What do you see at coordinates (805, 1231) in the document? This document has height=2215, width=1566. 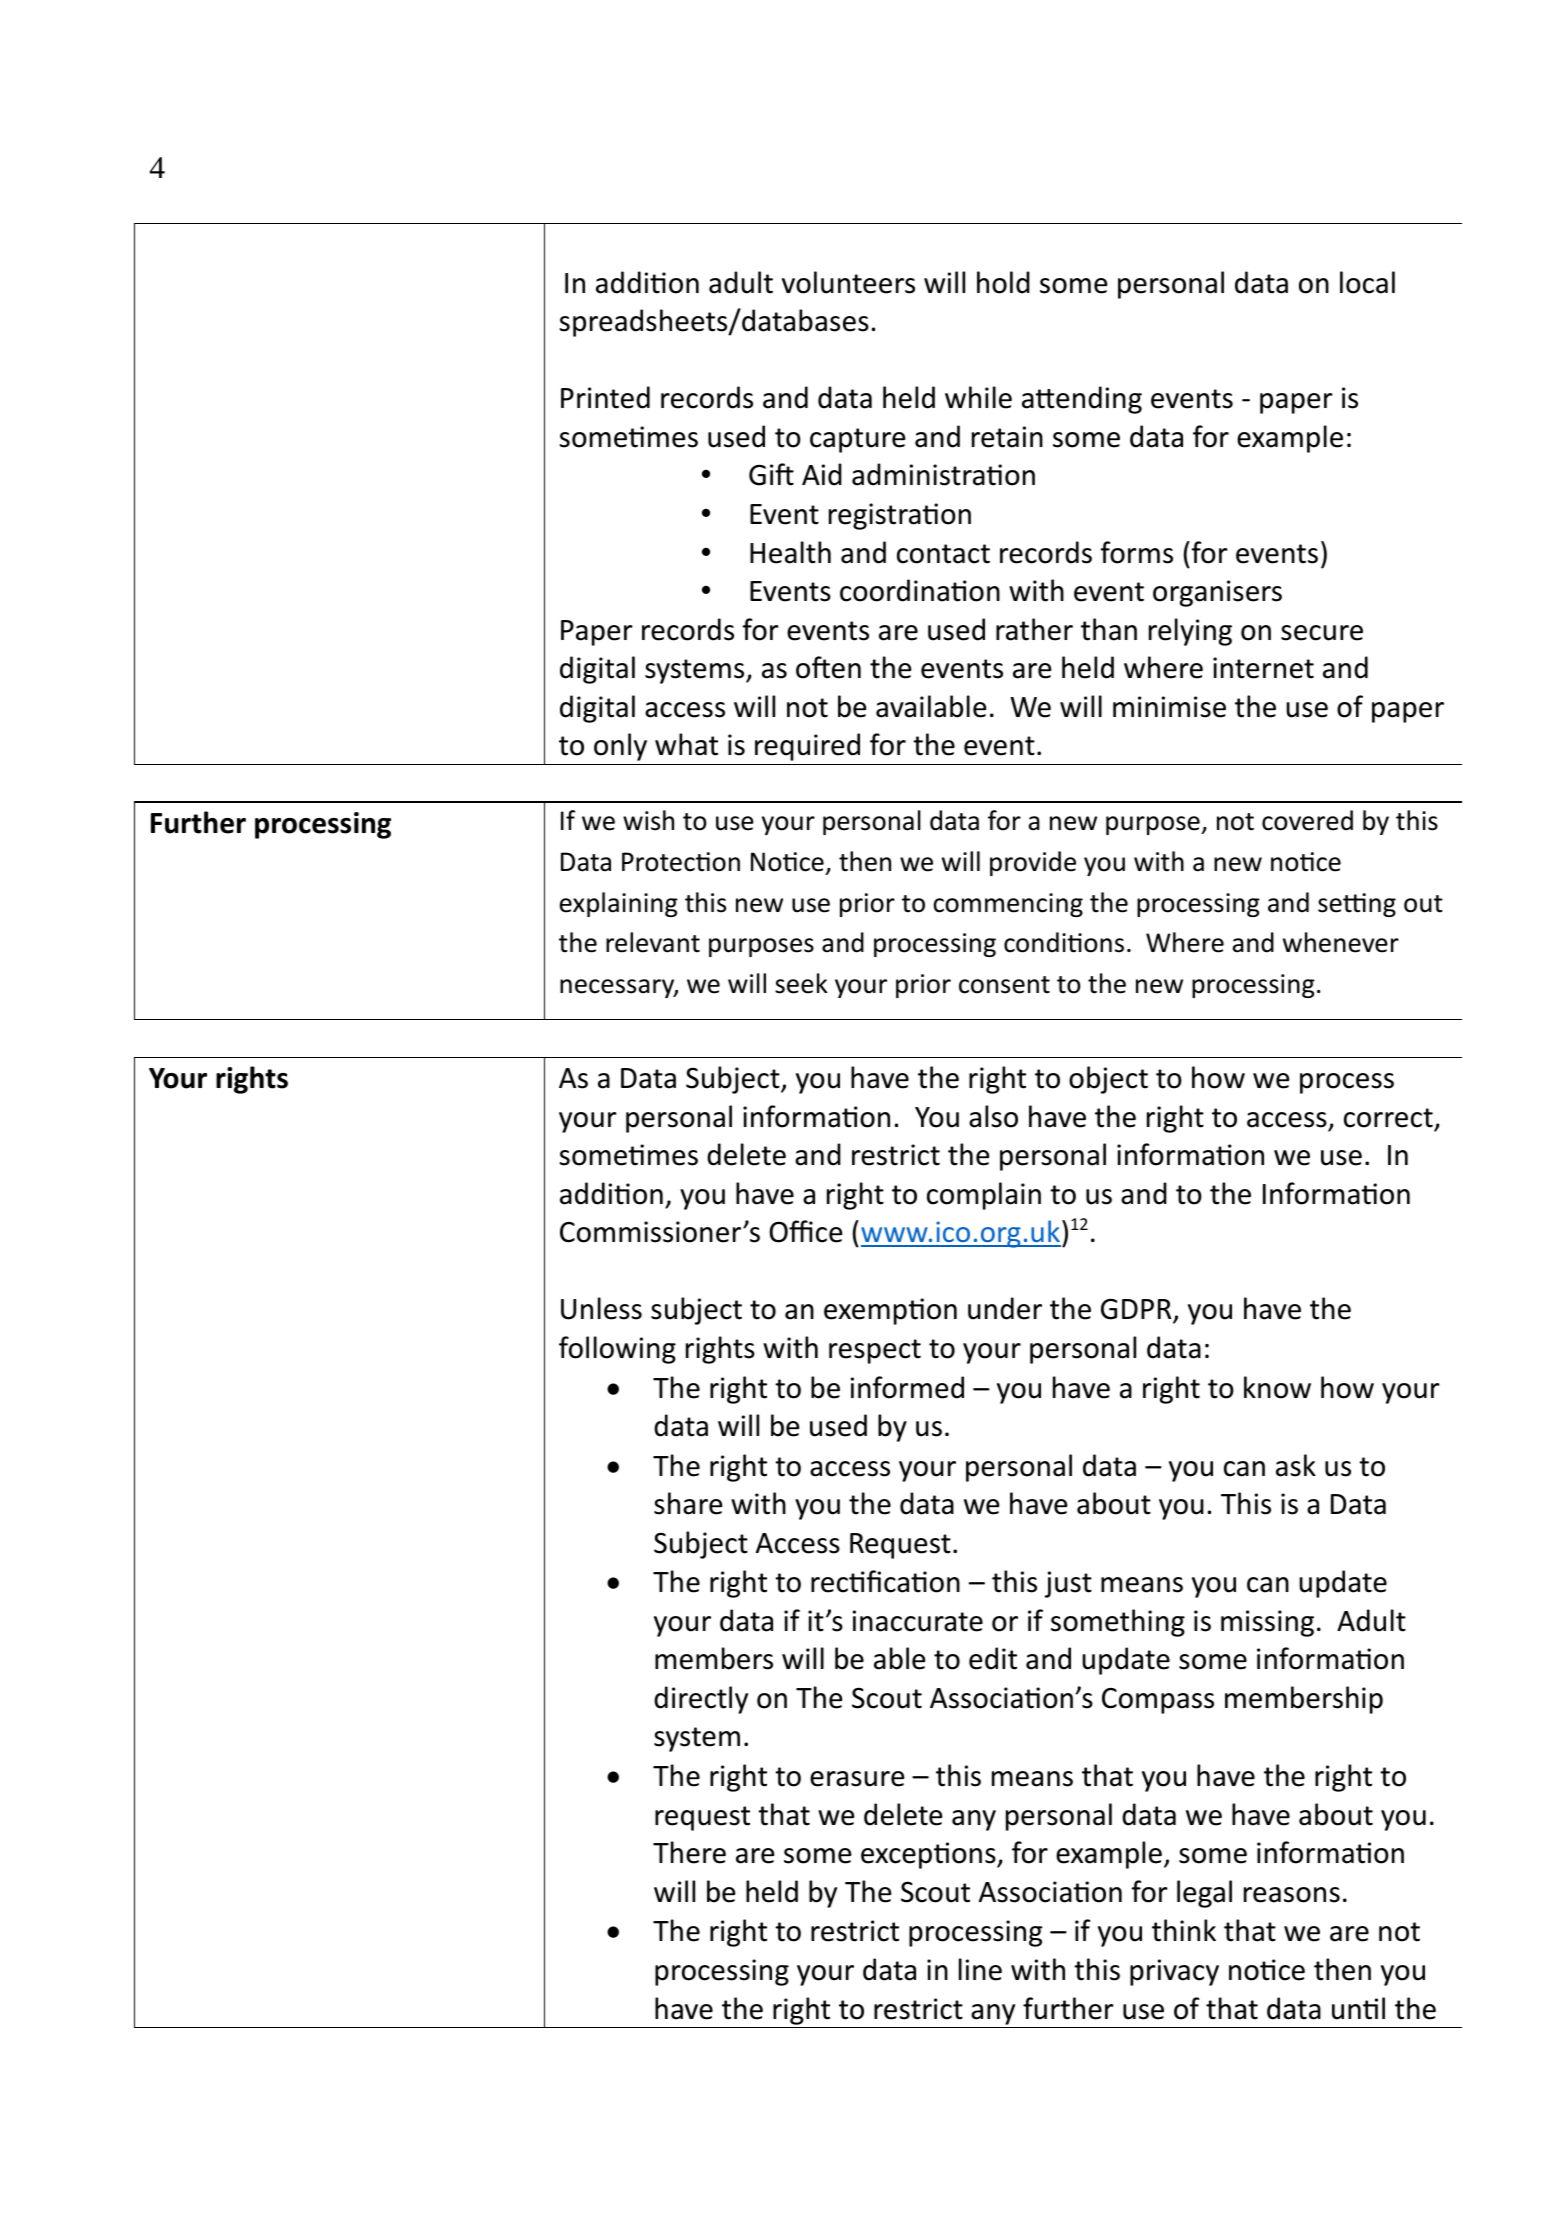 I see `Office` at bounding box center [805, 1231].
